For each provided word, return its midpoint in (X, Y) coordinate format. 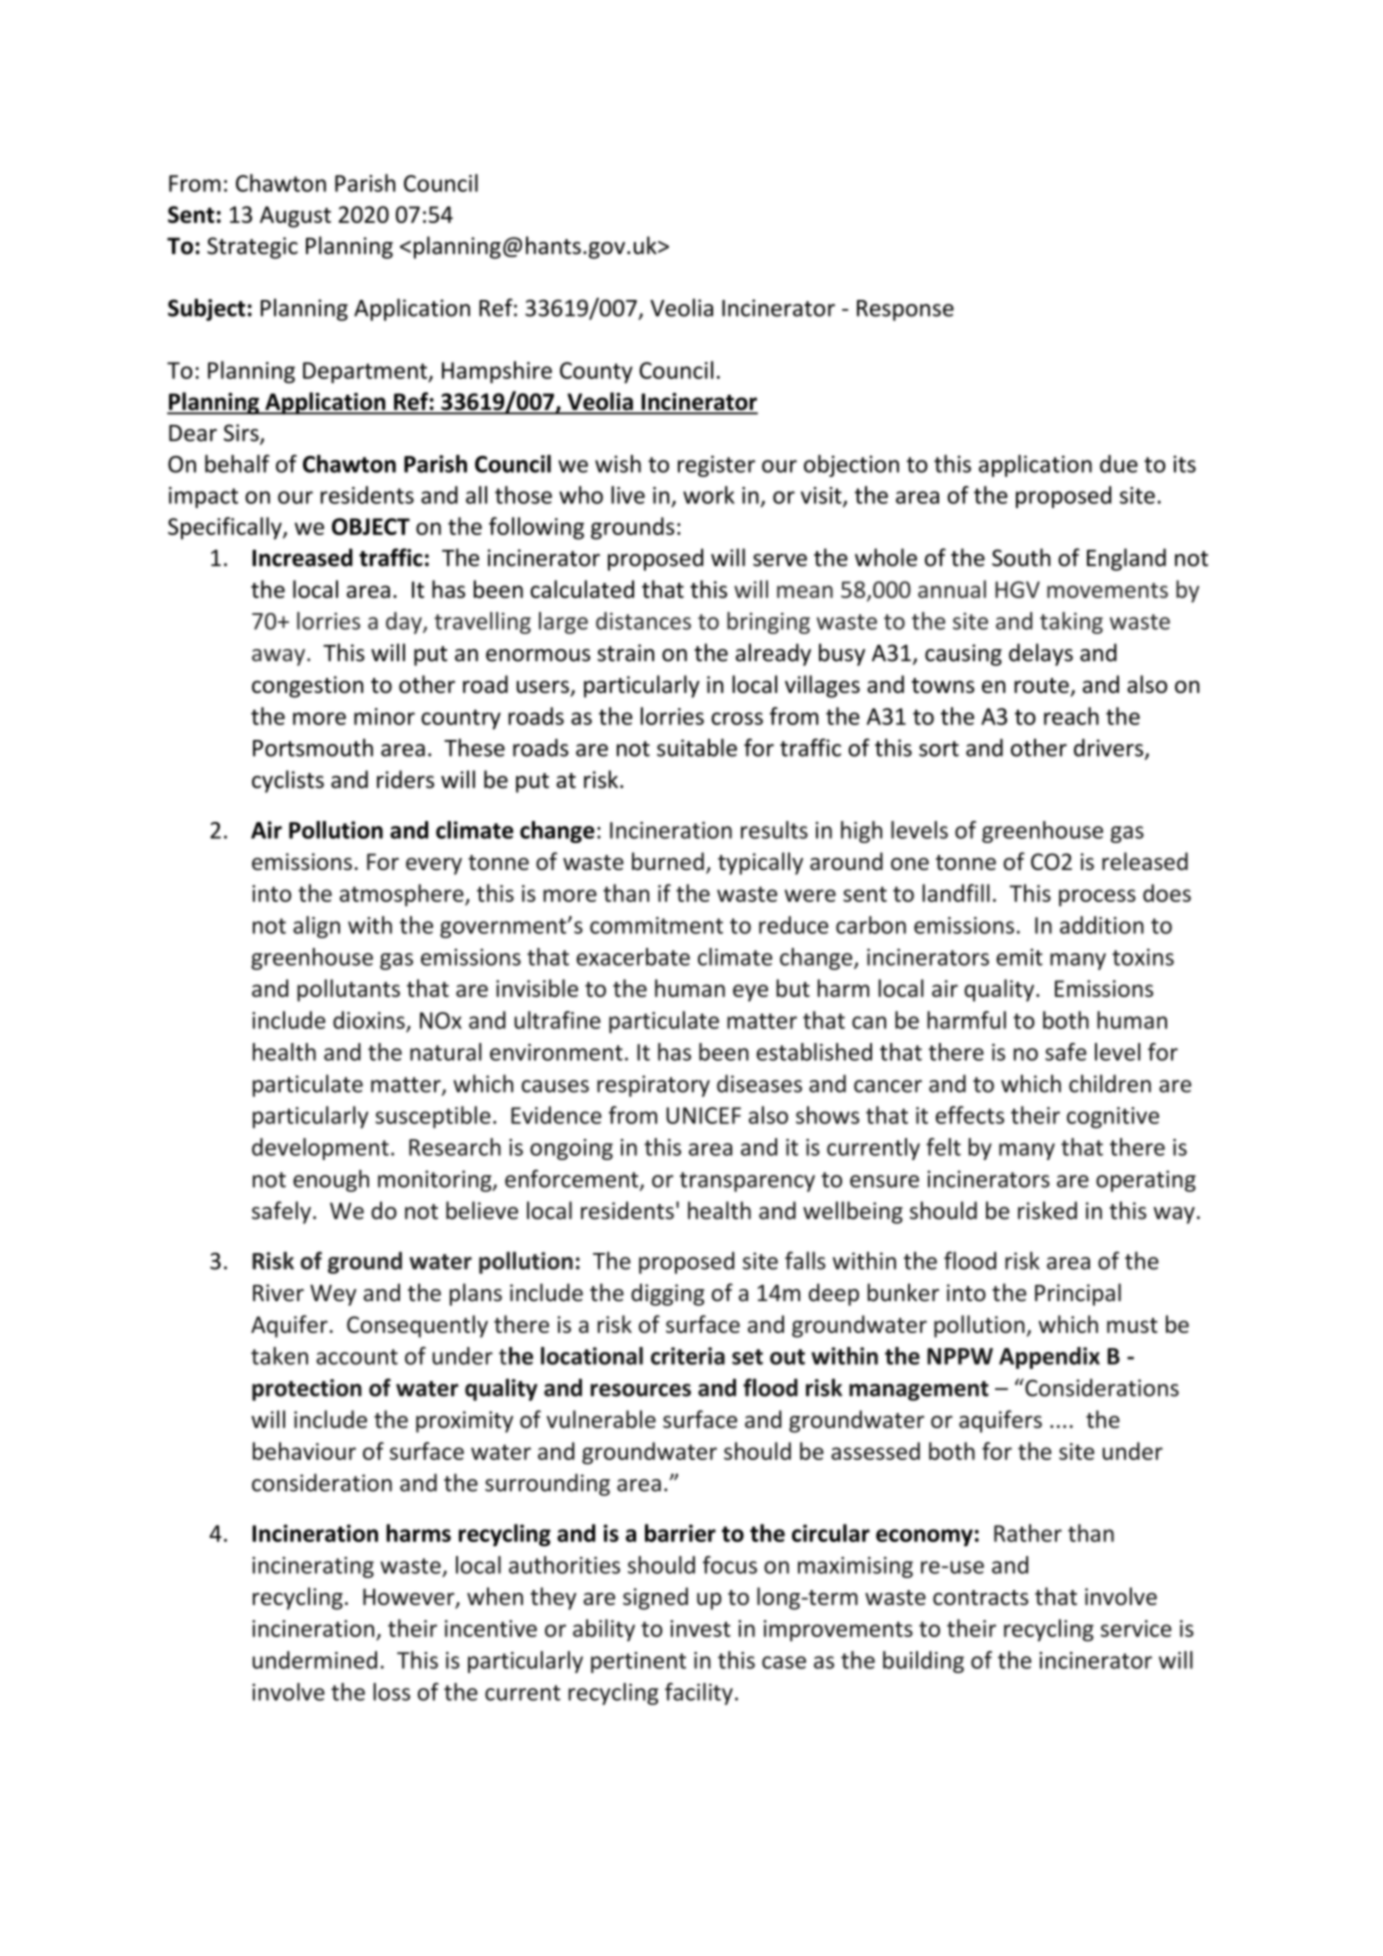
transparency (747, 1182)
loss (391, 1692)
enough (331, 1181)
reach (1071, 716)
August (295, 217)
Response (905, 310)
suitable (697, 747)
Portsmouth (313, 747)
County (596, 373)
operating (1146, 1181)
